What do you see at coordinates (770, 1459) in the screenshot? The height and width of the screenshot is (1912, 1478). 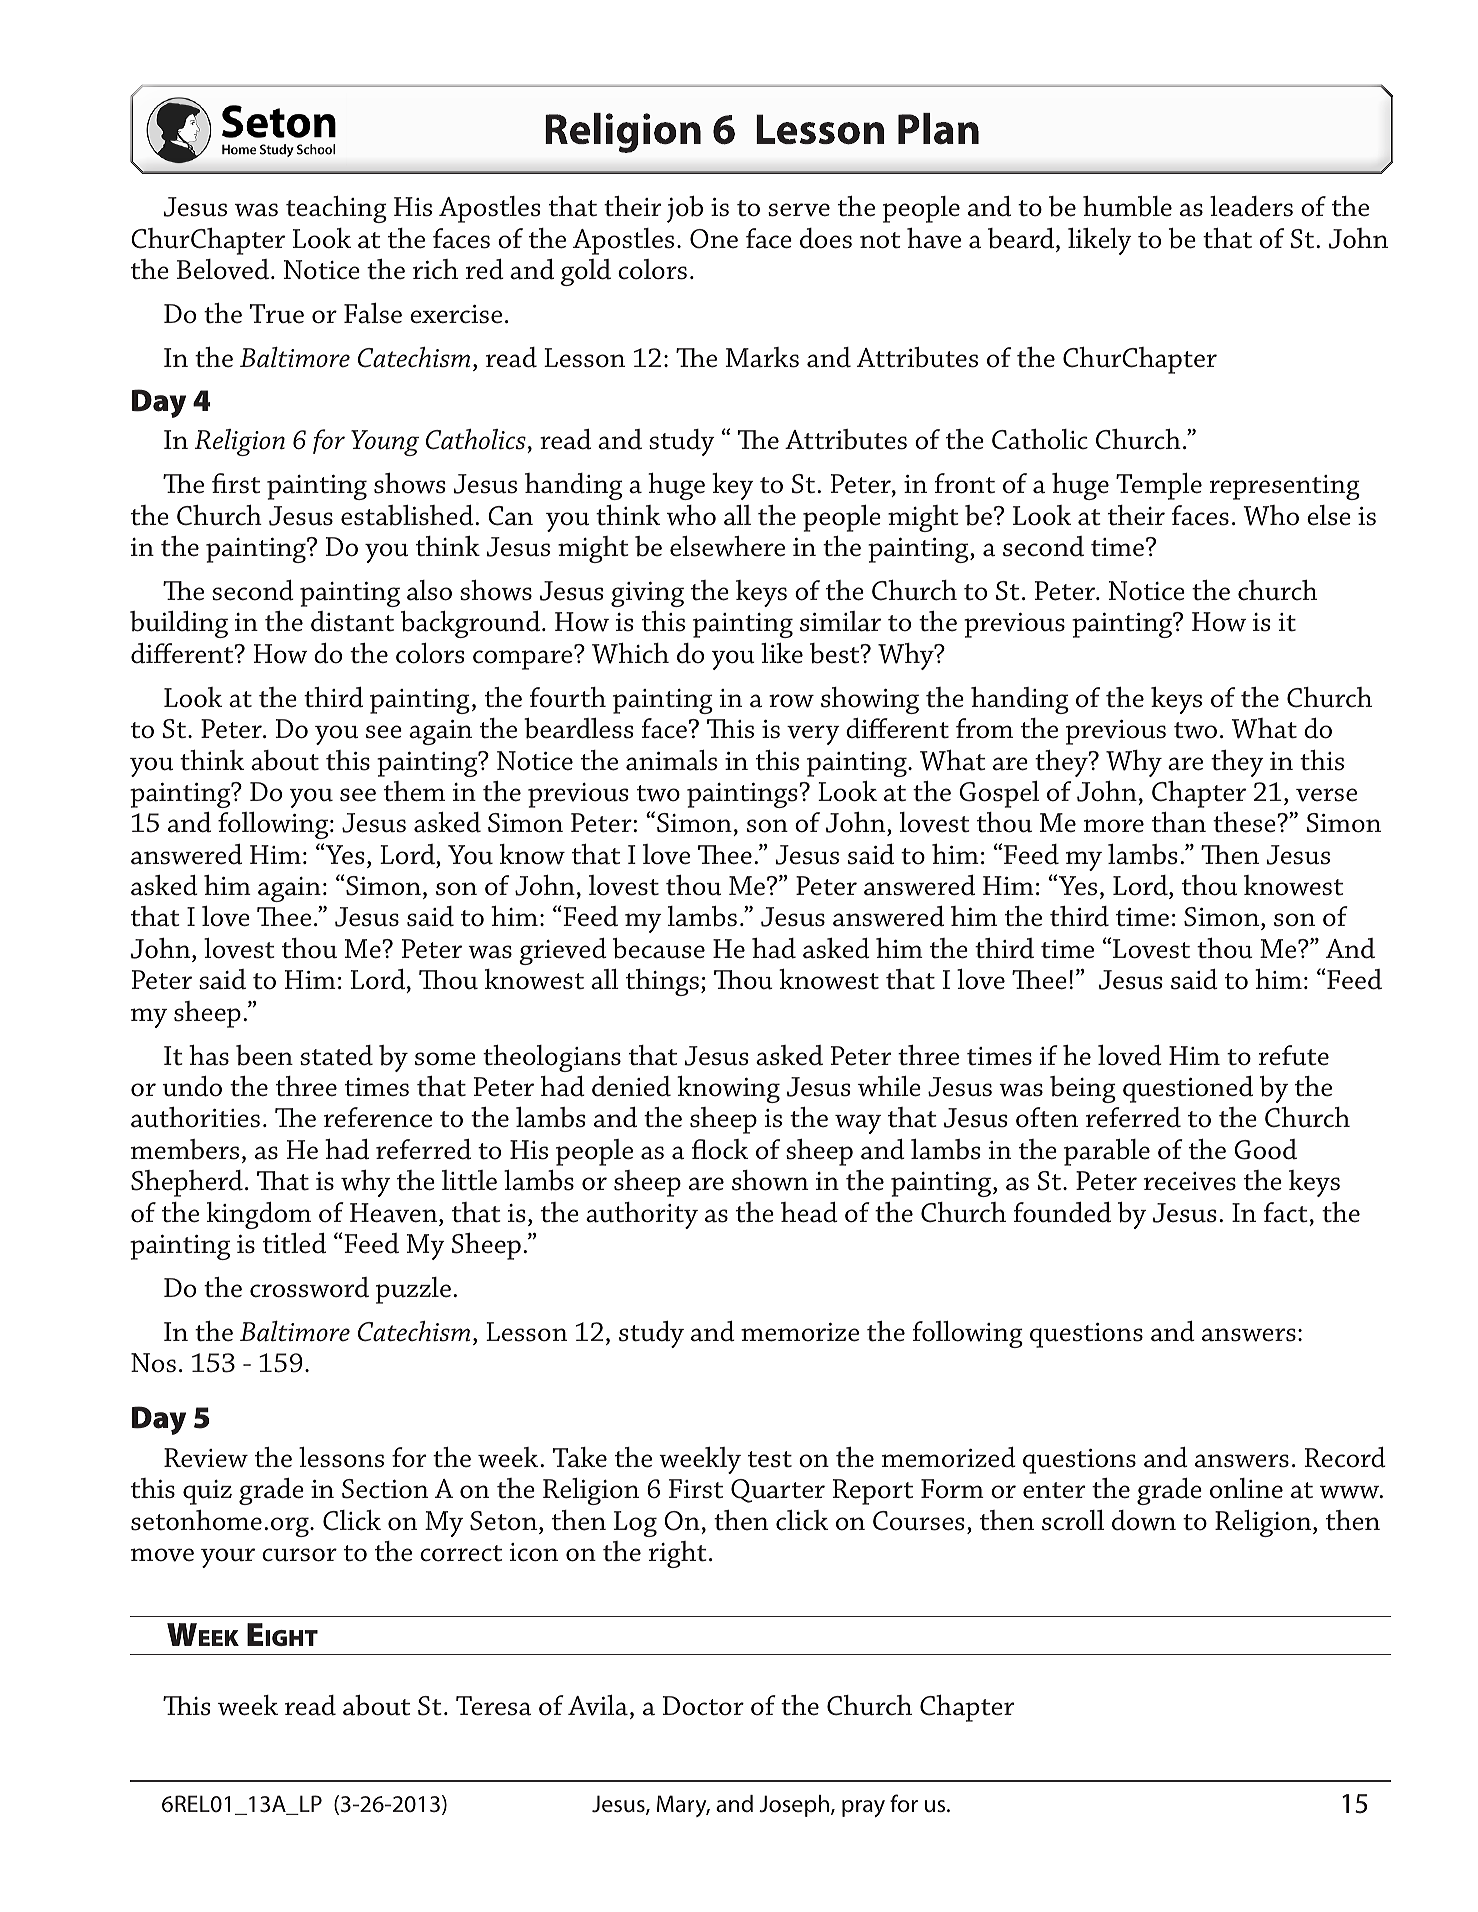 I see `test` at bounding box center [770, 1459].
